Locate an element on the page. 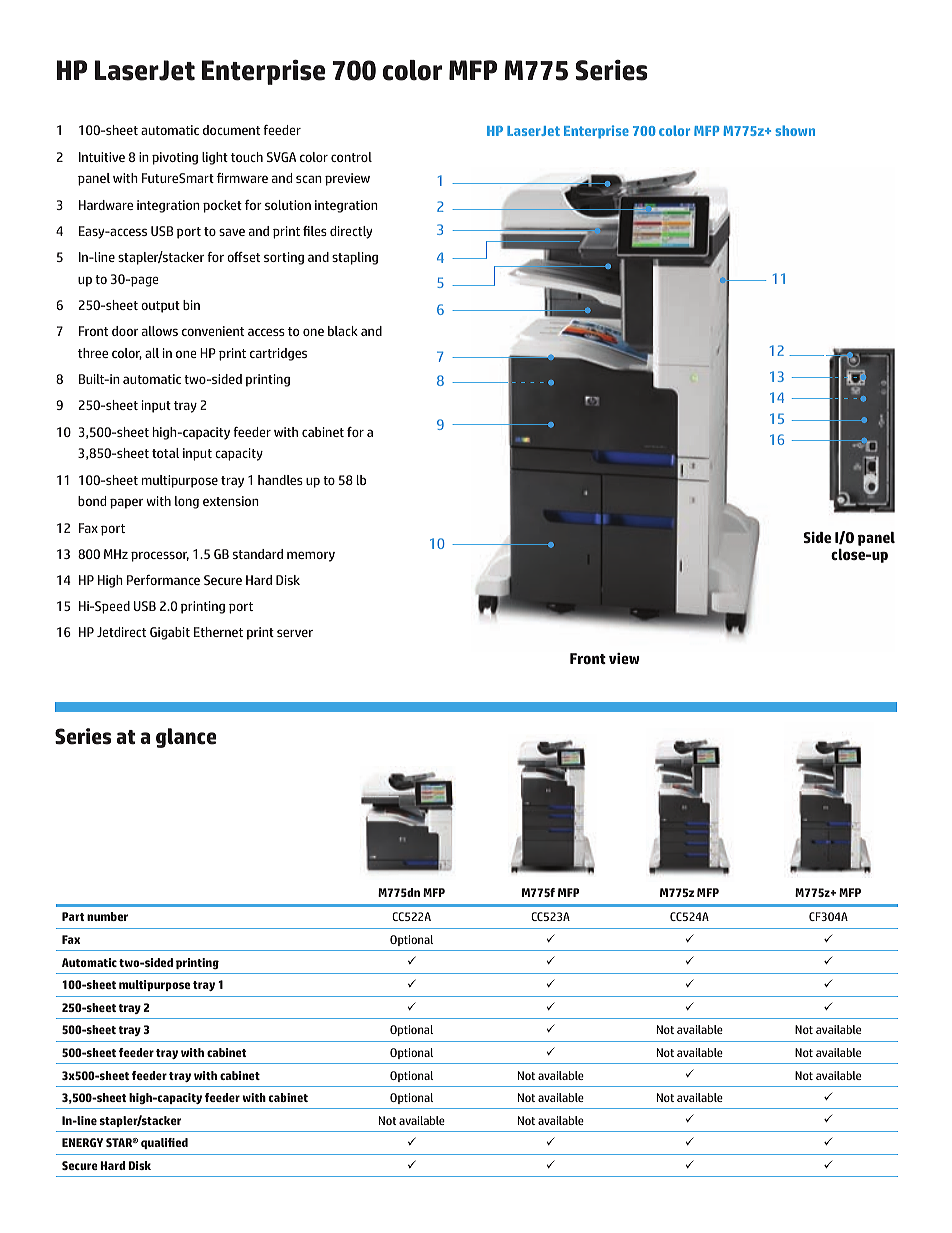 The height and width of the image is (1233, 952). Ethernet is located at coordinates (218, 632).
